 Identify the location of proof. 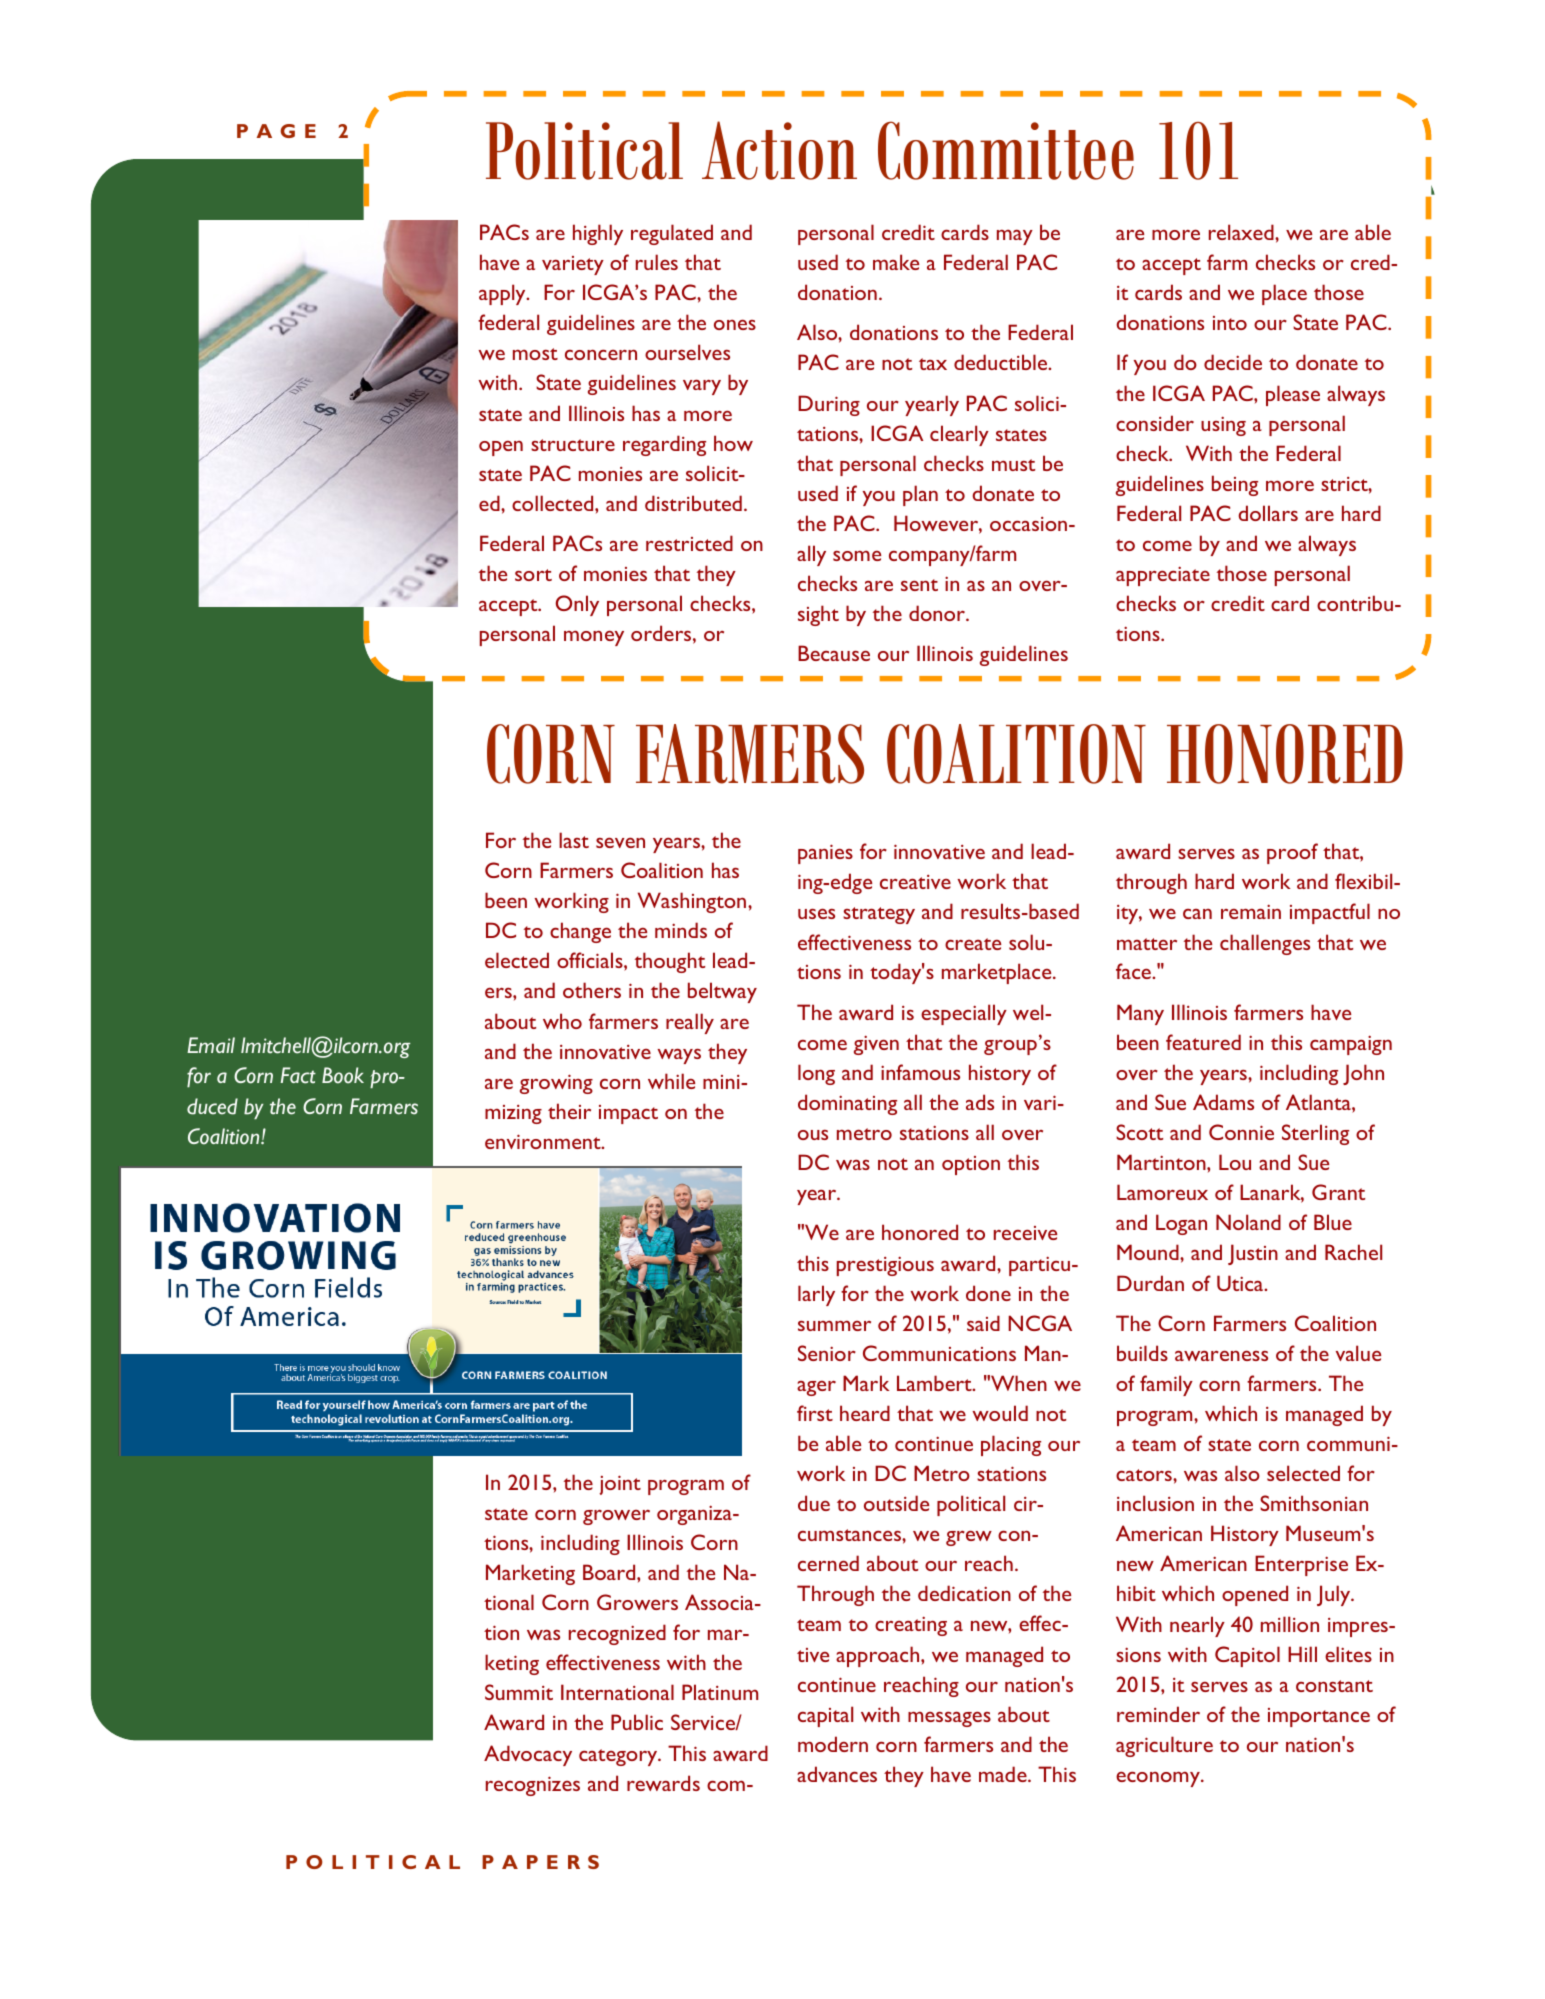
(1292, 853).
